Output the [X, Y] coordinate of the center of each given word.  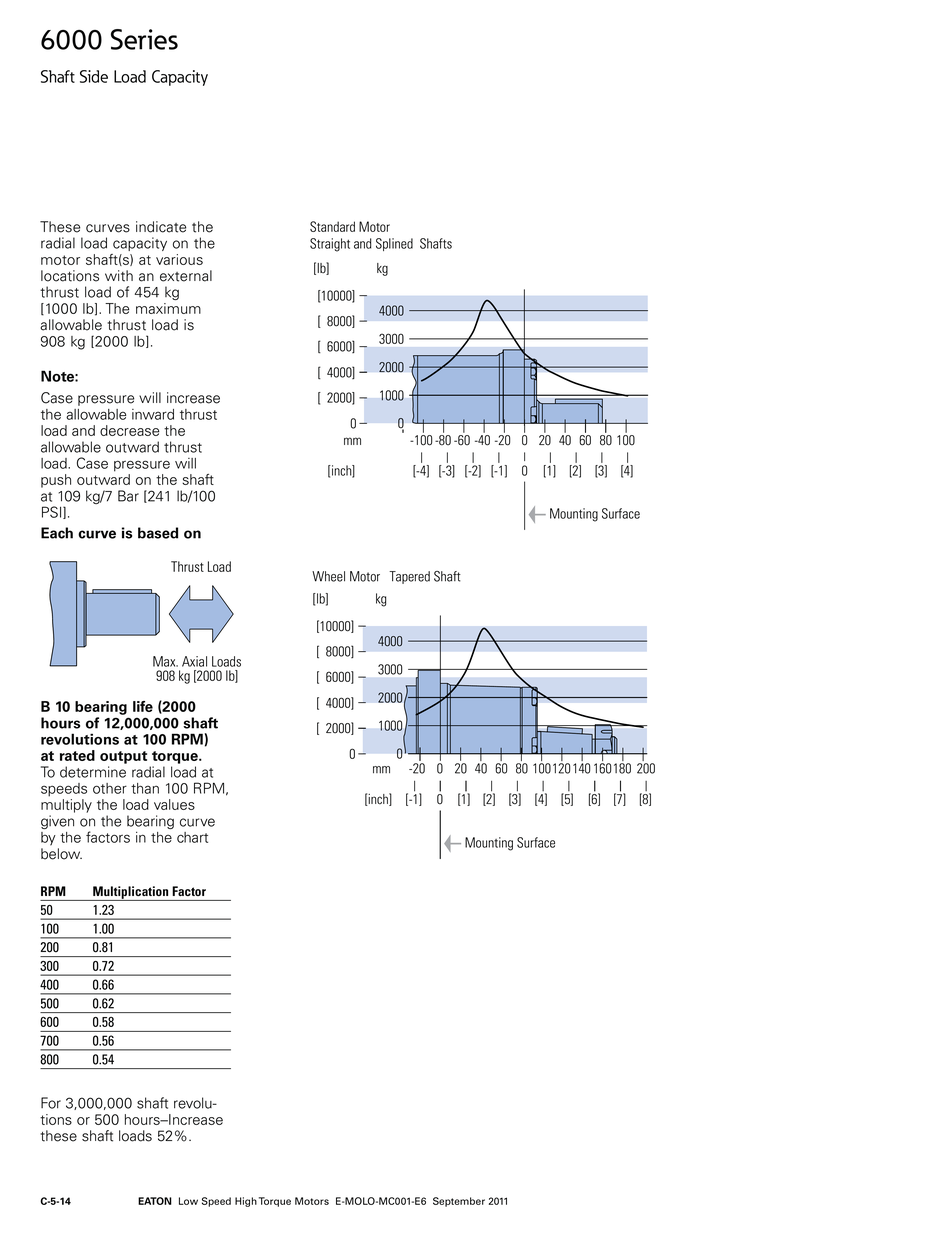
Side [94, 76]
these [58, 1136]
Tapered [409, 577]
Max [165, 661]
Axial [194, 661]
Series [144, 39]
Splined [394, 244]
